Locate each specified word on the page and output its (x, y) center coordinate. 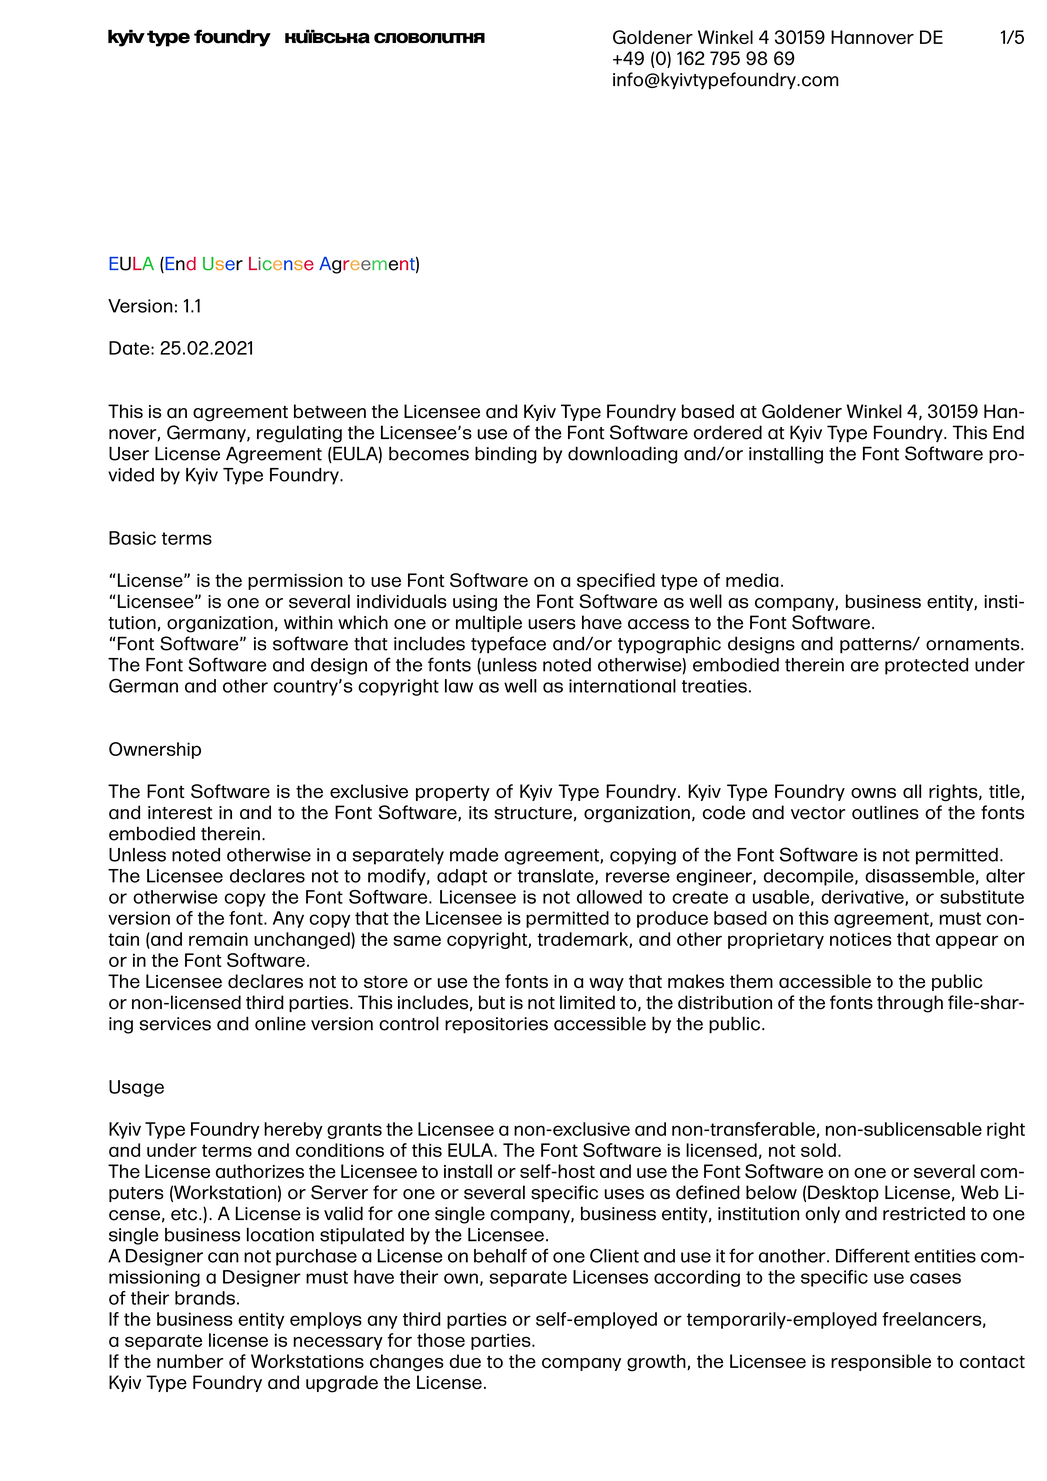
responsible (881, 1362)
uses (624, 1194)
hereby (293, 1130)
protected (926, 666)
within (308, 622)
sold (818, 1150)
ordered (728, 432)
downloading (623, 455)
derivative (863, 898)
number (190, 1361)
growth (657, 1363)
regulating (299, 434)
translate (557, 877)
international (622, 686)
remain (218, 939)
